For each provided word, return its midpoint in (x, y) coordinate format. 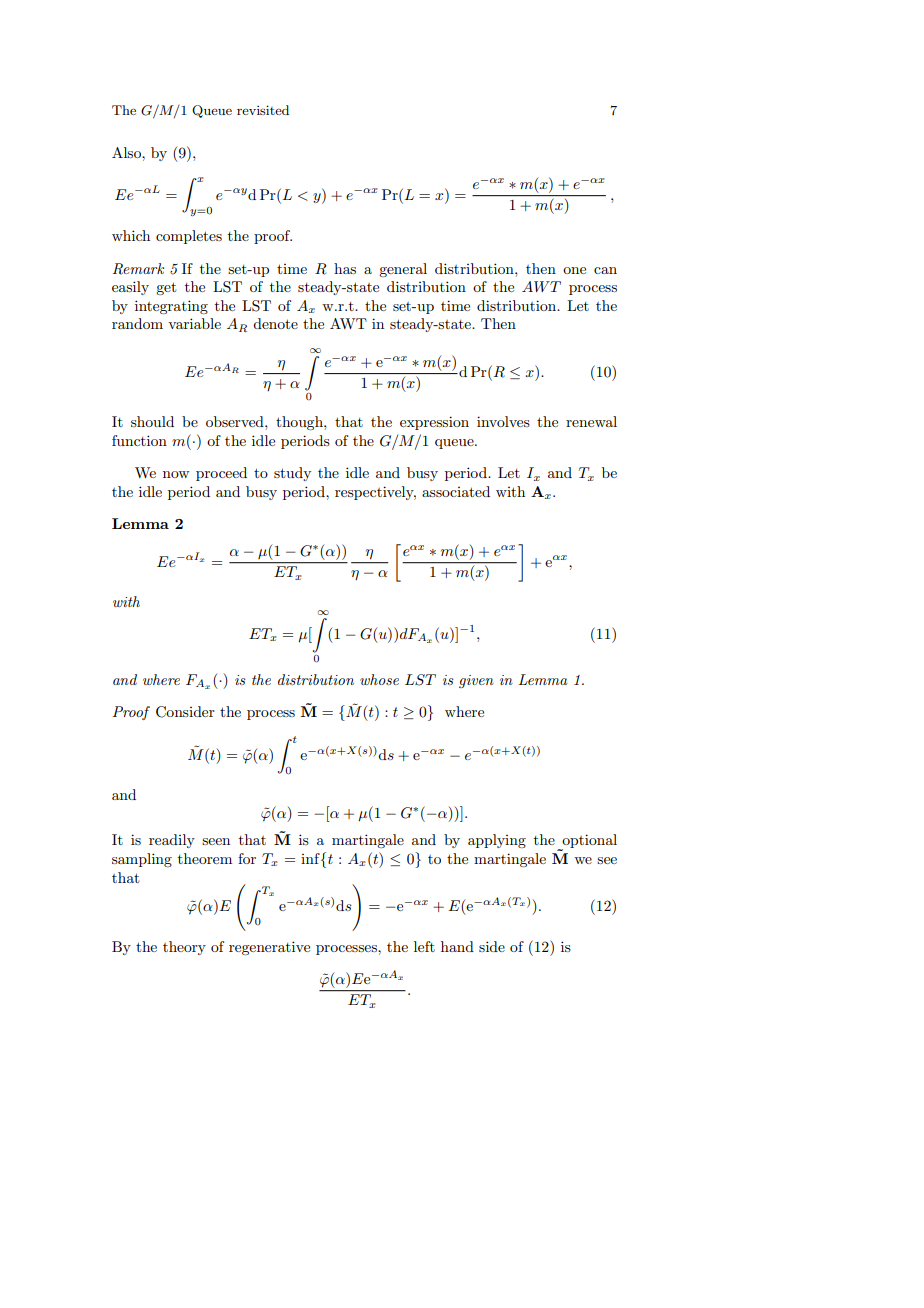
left (424, 946)
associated (456, 491)
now (176, 474)
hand (457, 946)
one (574, 270)
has (345, 268)
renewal (591, 421)
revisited (263, 110)
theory (184, 948)
